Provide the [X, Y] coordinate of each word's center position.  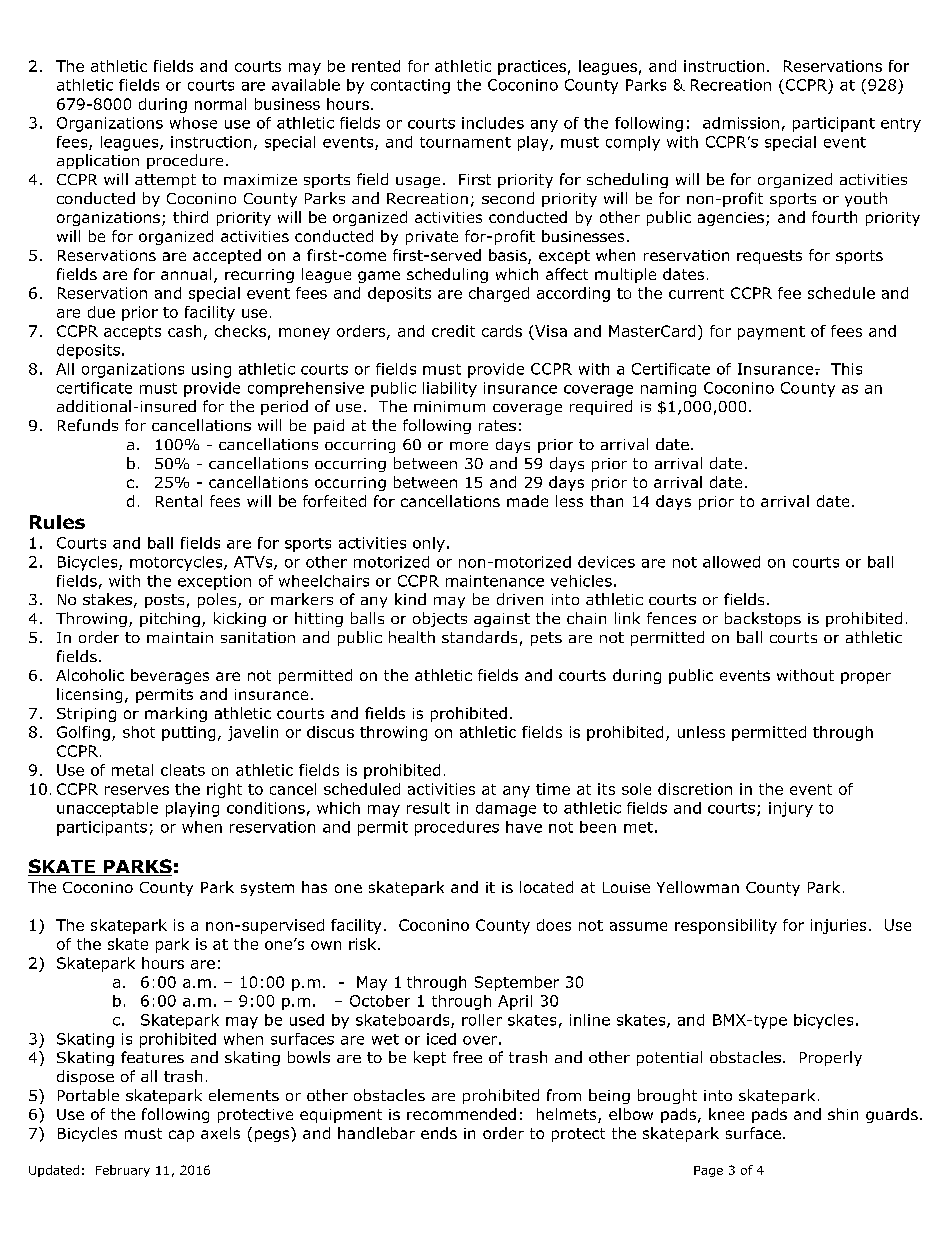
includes [493, 123]
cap [181, 1136]
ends [439, 1133]
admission [741, 123]
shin [843, 1114]
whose [193, 123]
